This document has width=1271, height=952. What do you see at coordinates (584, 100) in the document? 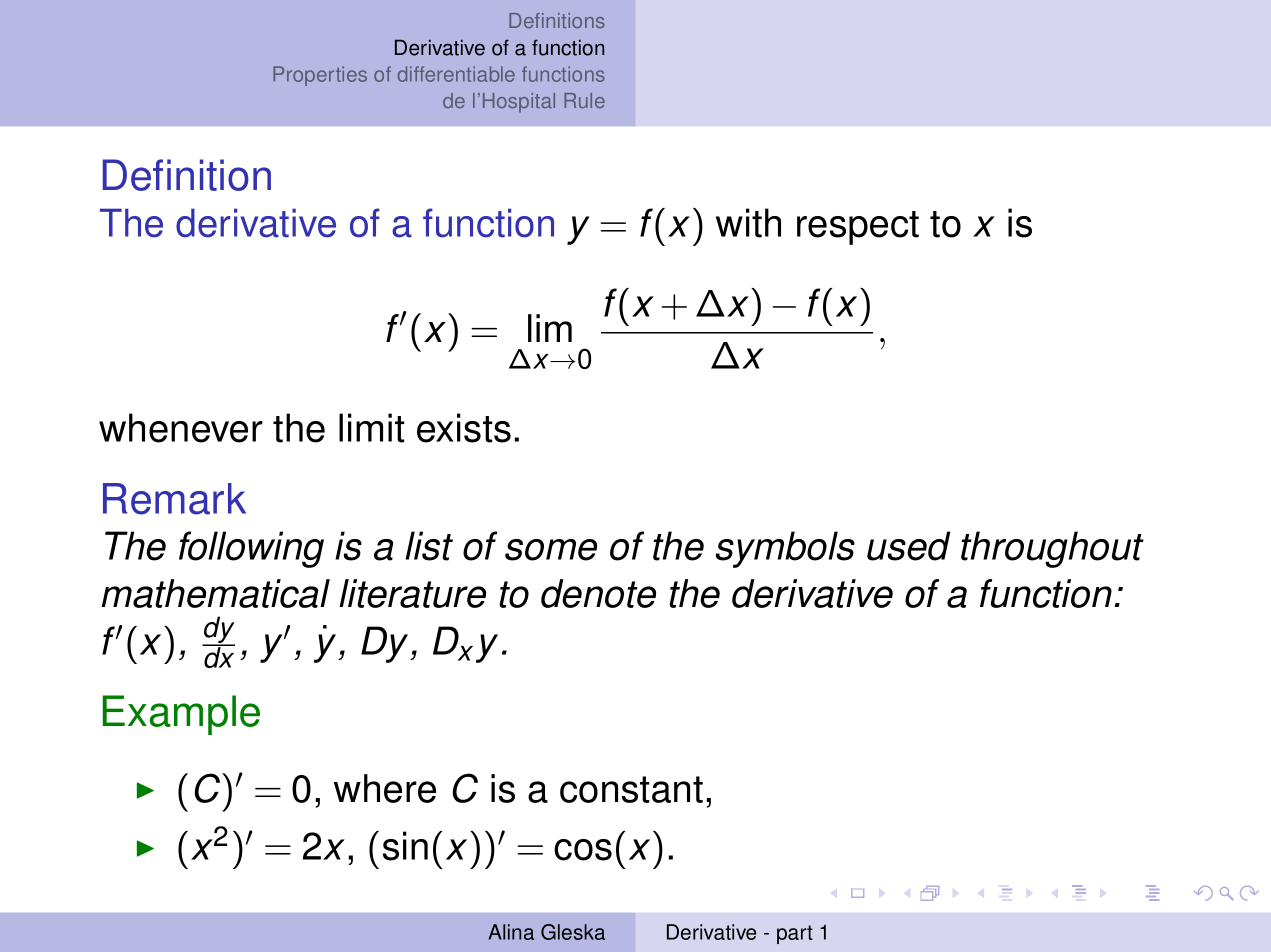
I see `Rule` at bounding box center [584, 100].
